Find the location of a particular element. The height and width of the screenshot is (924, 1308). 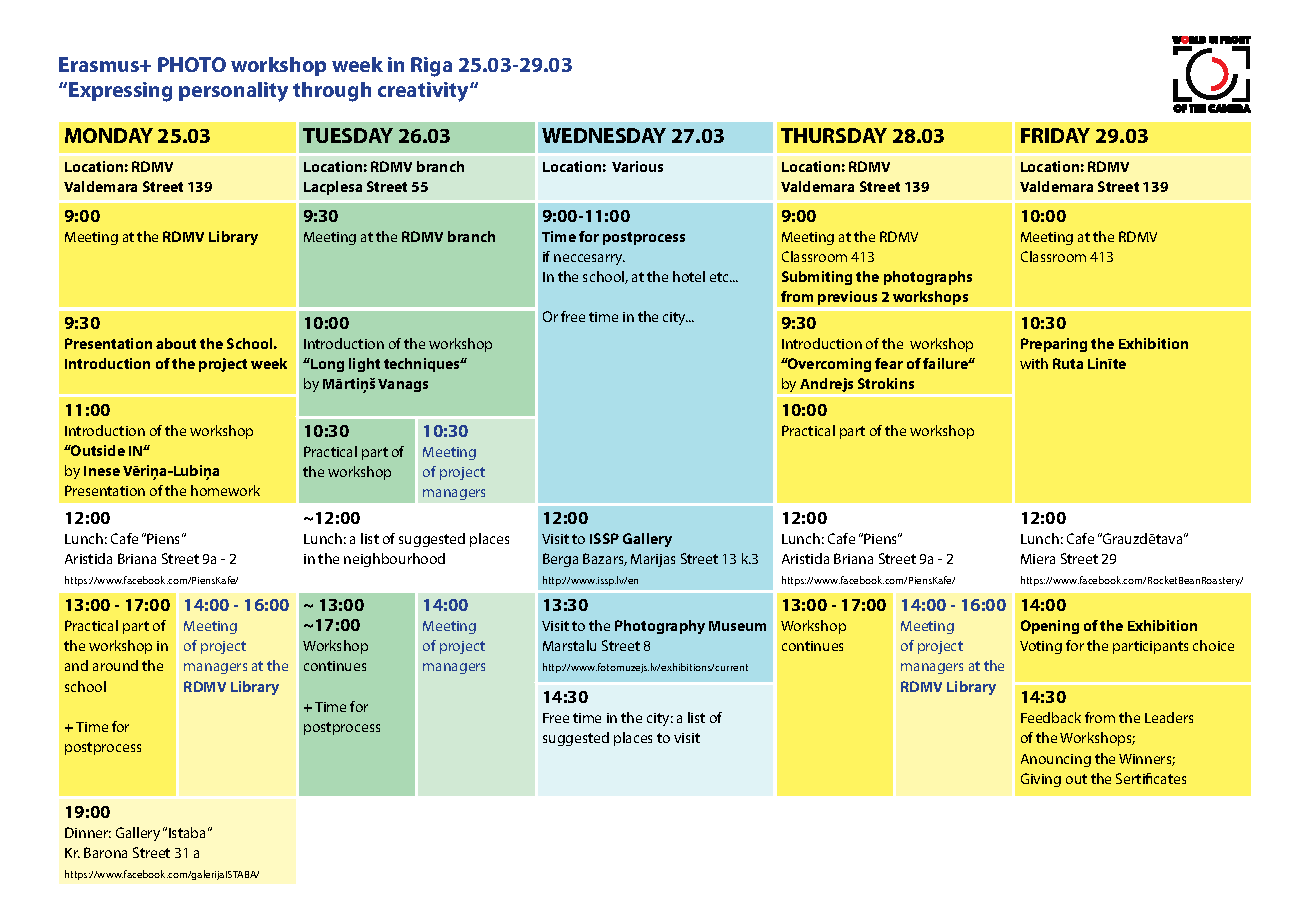

WEDNESDAY is located at coordinates (604, 135).
